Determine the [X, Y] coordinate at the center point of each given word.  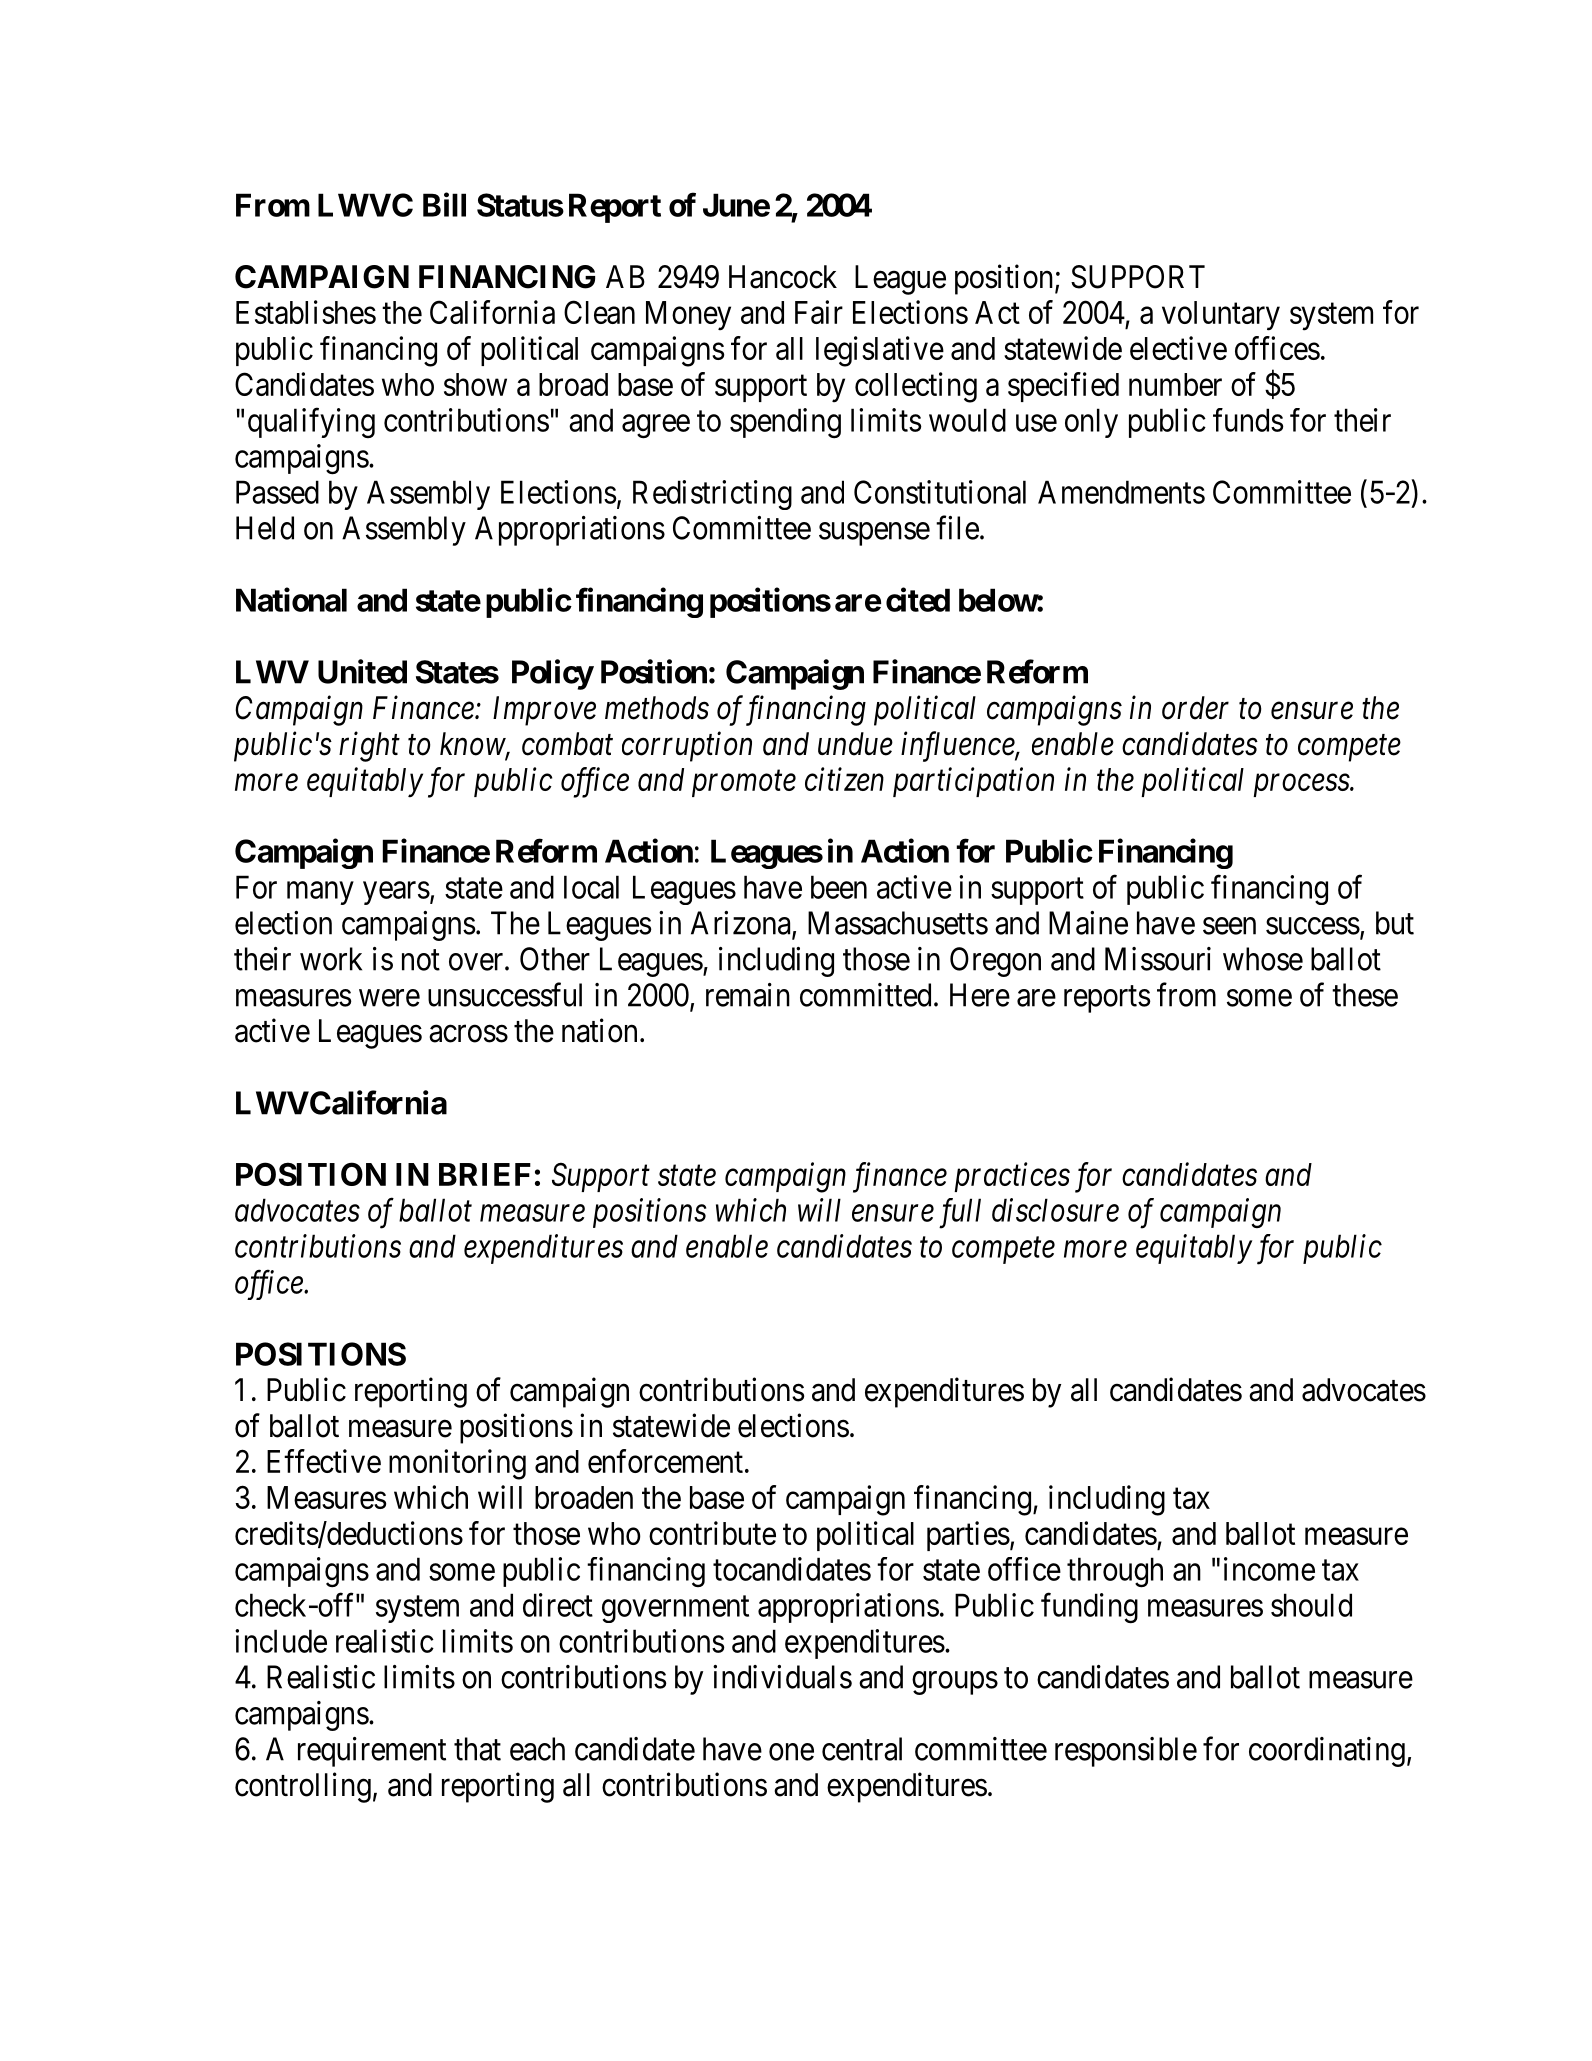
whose [1263, 959]
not [421, 960]
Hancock [783, 277]
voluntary [1221, 316]
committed [865, 995]
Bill [444, 204]
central [862, 1749]
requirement [372, 1752]
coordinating [1327, 1752]
